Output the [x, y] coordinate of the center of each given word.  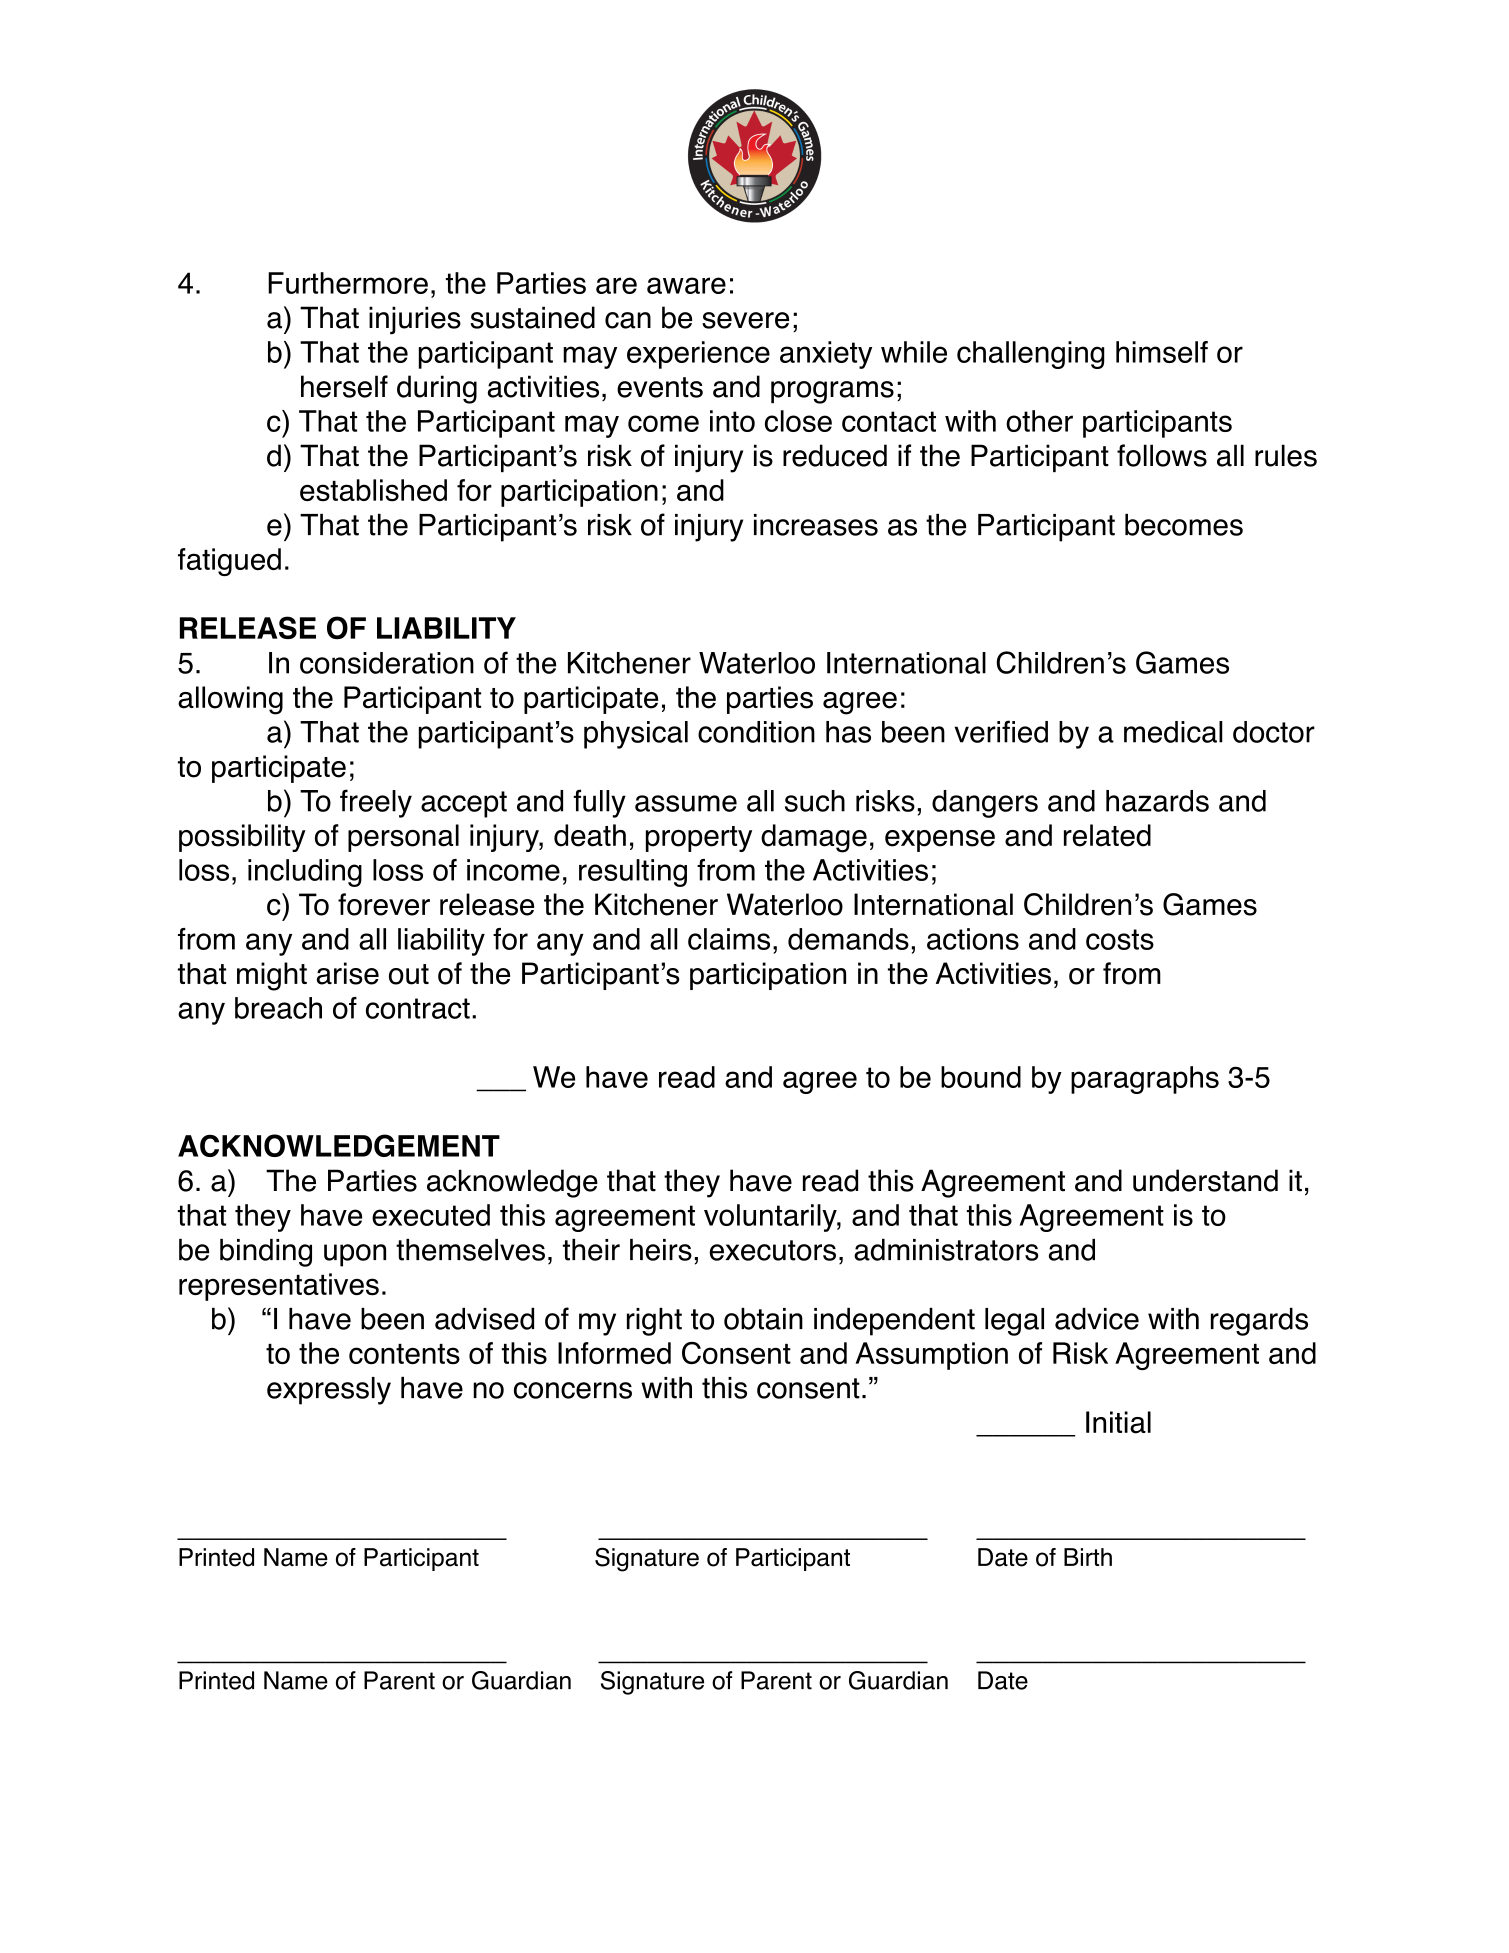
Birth [1088, 1557]
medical [1173, 732]
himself [1162, 352]
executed [431, 1215]
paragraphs [1145, 1080]
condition [756, 732]
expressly [329, 1391]
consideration [387, 663]
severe [745, 320]
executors [772, 1250]
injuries [415, 320]
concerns [573, 1390]
